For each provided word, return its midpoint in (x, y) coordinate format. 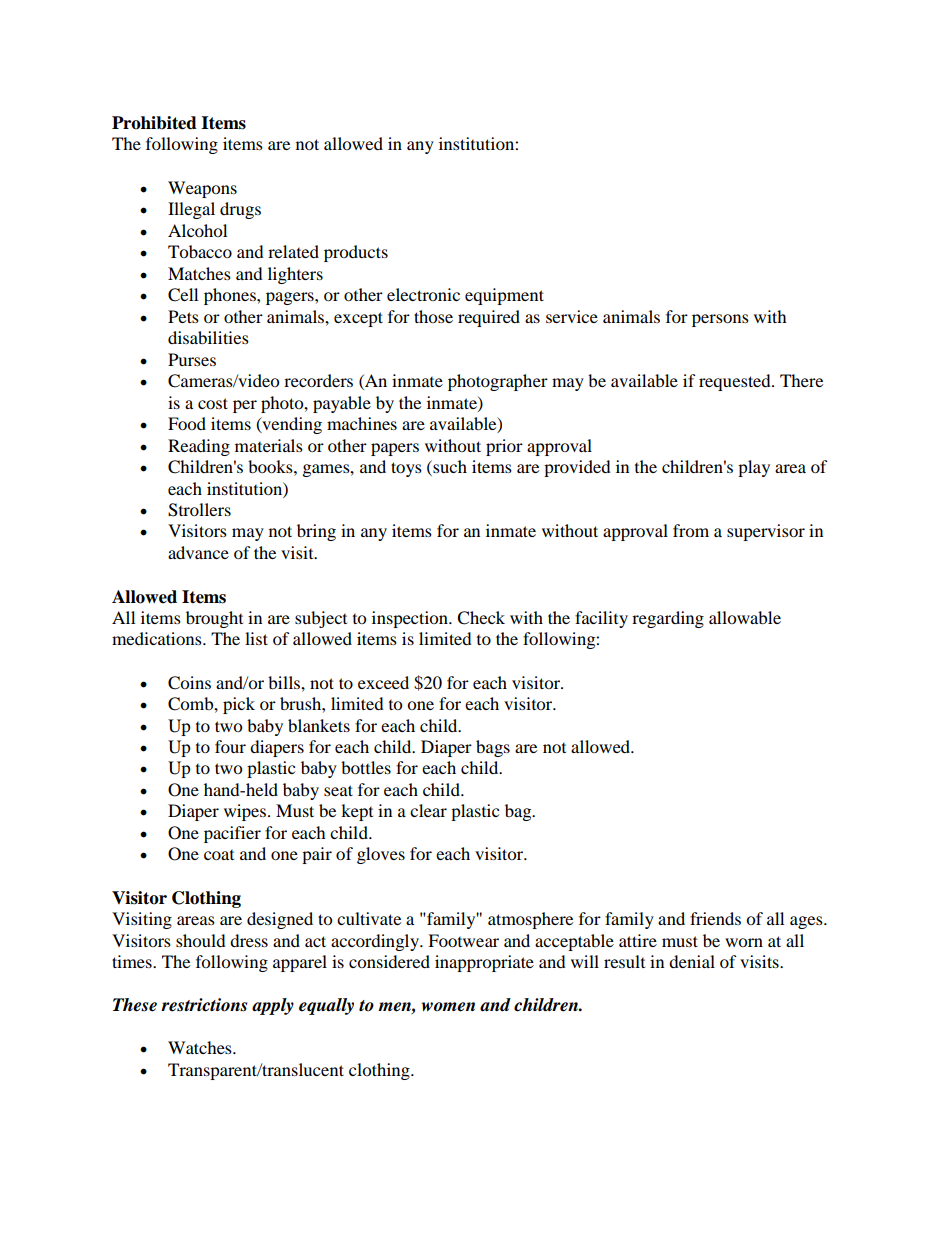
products (356, 253)
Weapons (202, 189)
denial (692, 961)
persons (720, 320)
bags (493, 748)
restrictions (204, 1005)
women (448, 1007)
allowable (745, 617)
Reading (199, 447)
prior (504, 447)
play (754, 468)
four (230, 746)
